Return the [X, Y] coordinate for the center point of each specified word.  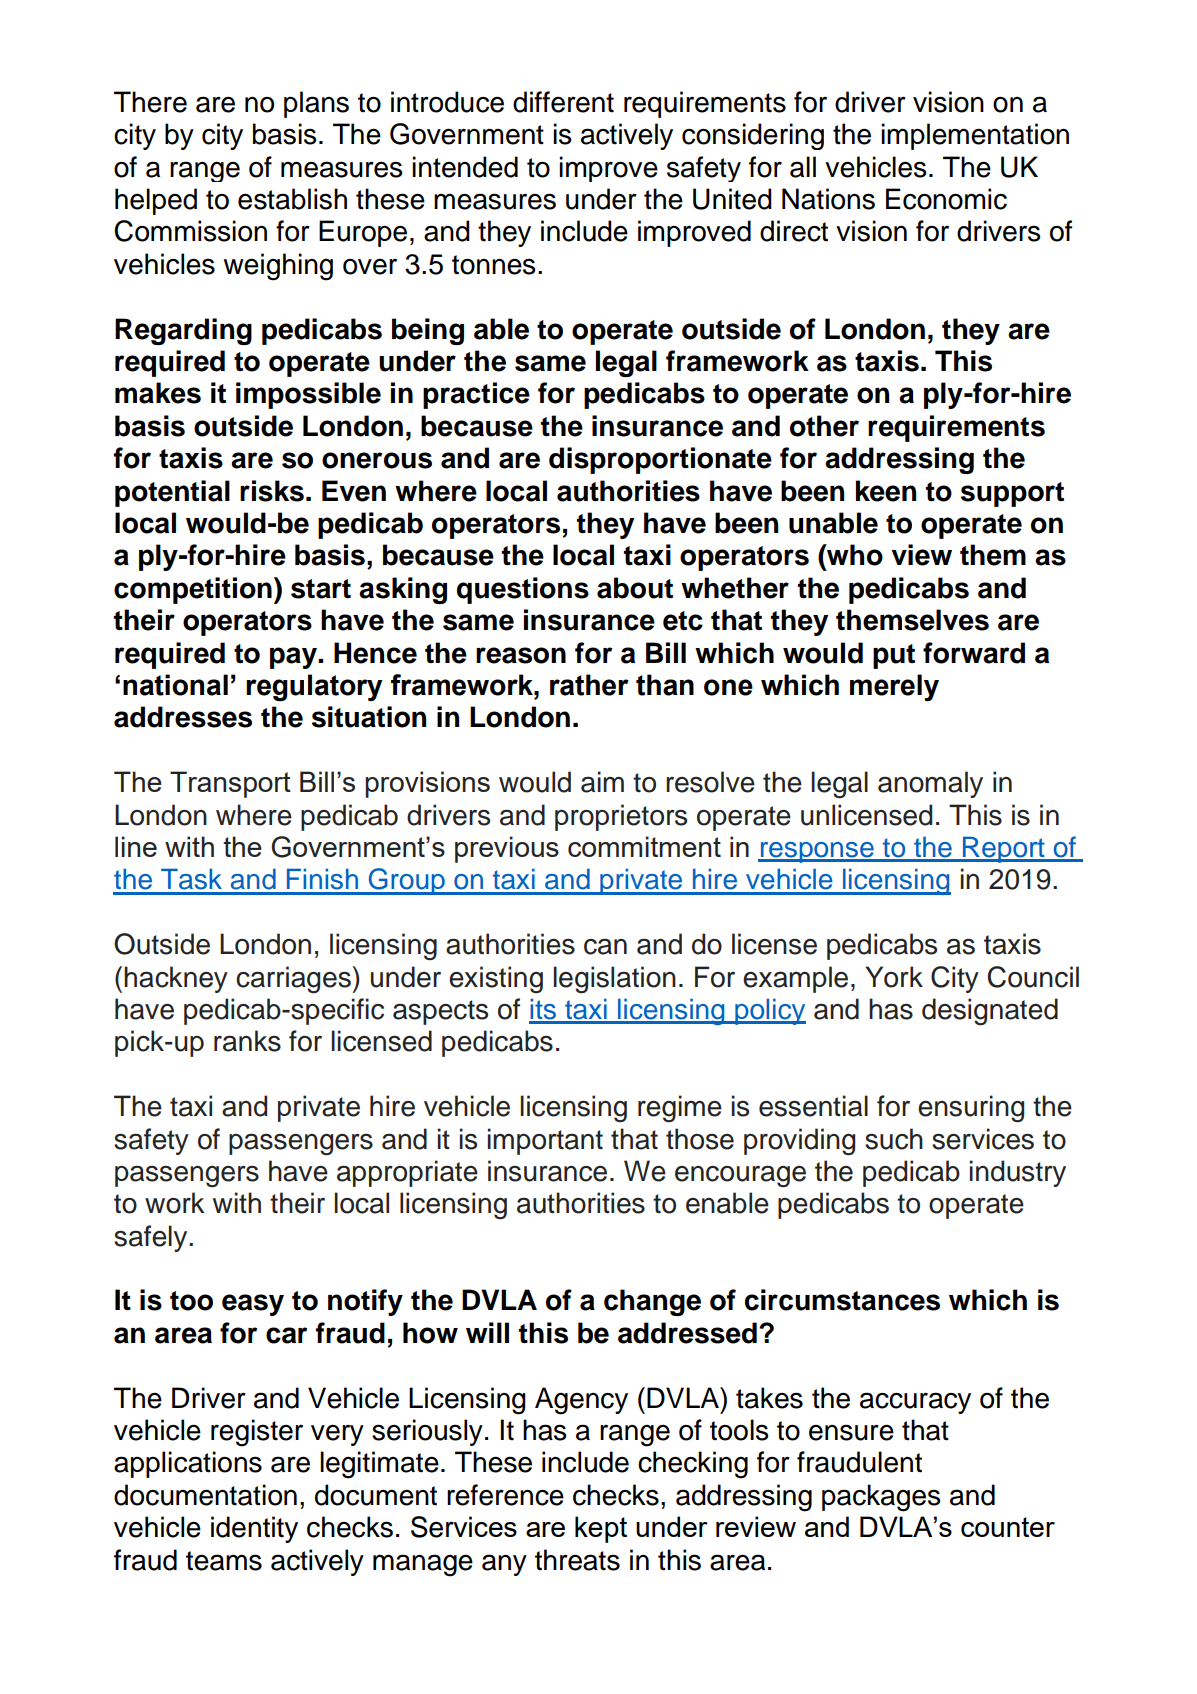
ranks [247, 1041]
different [563, 102]
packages [881, 1498]
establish [292, 199]
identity [254, 1529]
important [545, 1141]
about [635, 588]
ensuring [971, 1109]
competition [193, 590]
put [894, 656]
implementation [975, 136]
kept [601, 1529]
